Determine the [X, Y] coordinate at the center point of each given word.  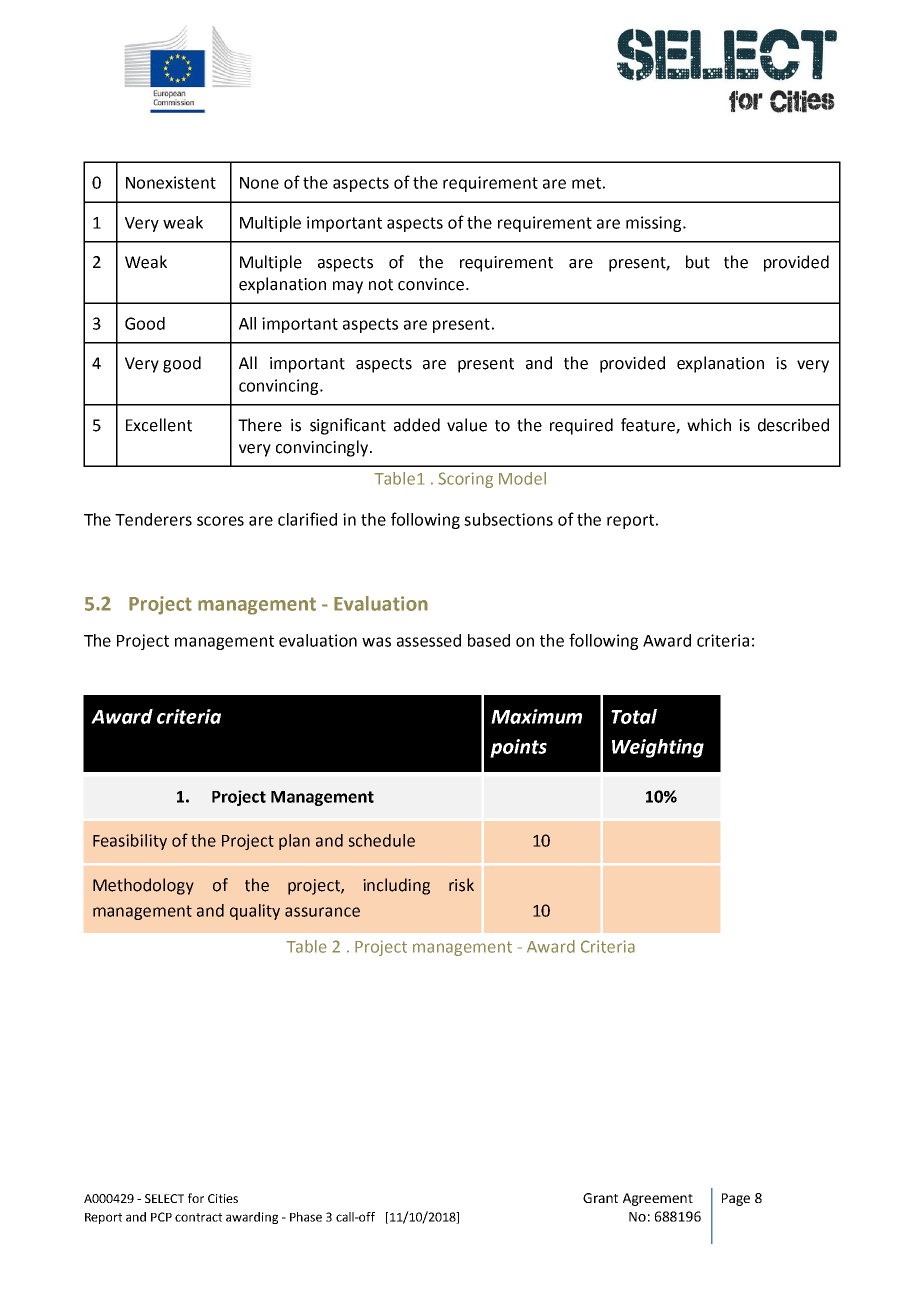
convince [432, 284]
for [196, 1198]
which [709, 425]
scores [220, 521]
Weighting [658, 748]
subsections [508, 519]
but [698, 262]
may [348, 287]
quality [255, 912]
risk [461, 885]
